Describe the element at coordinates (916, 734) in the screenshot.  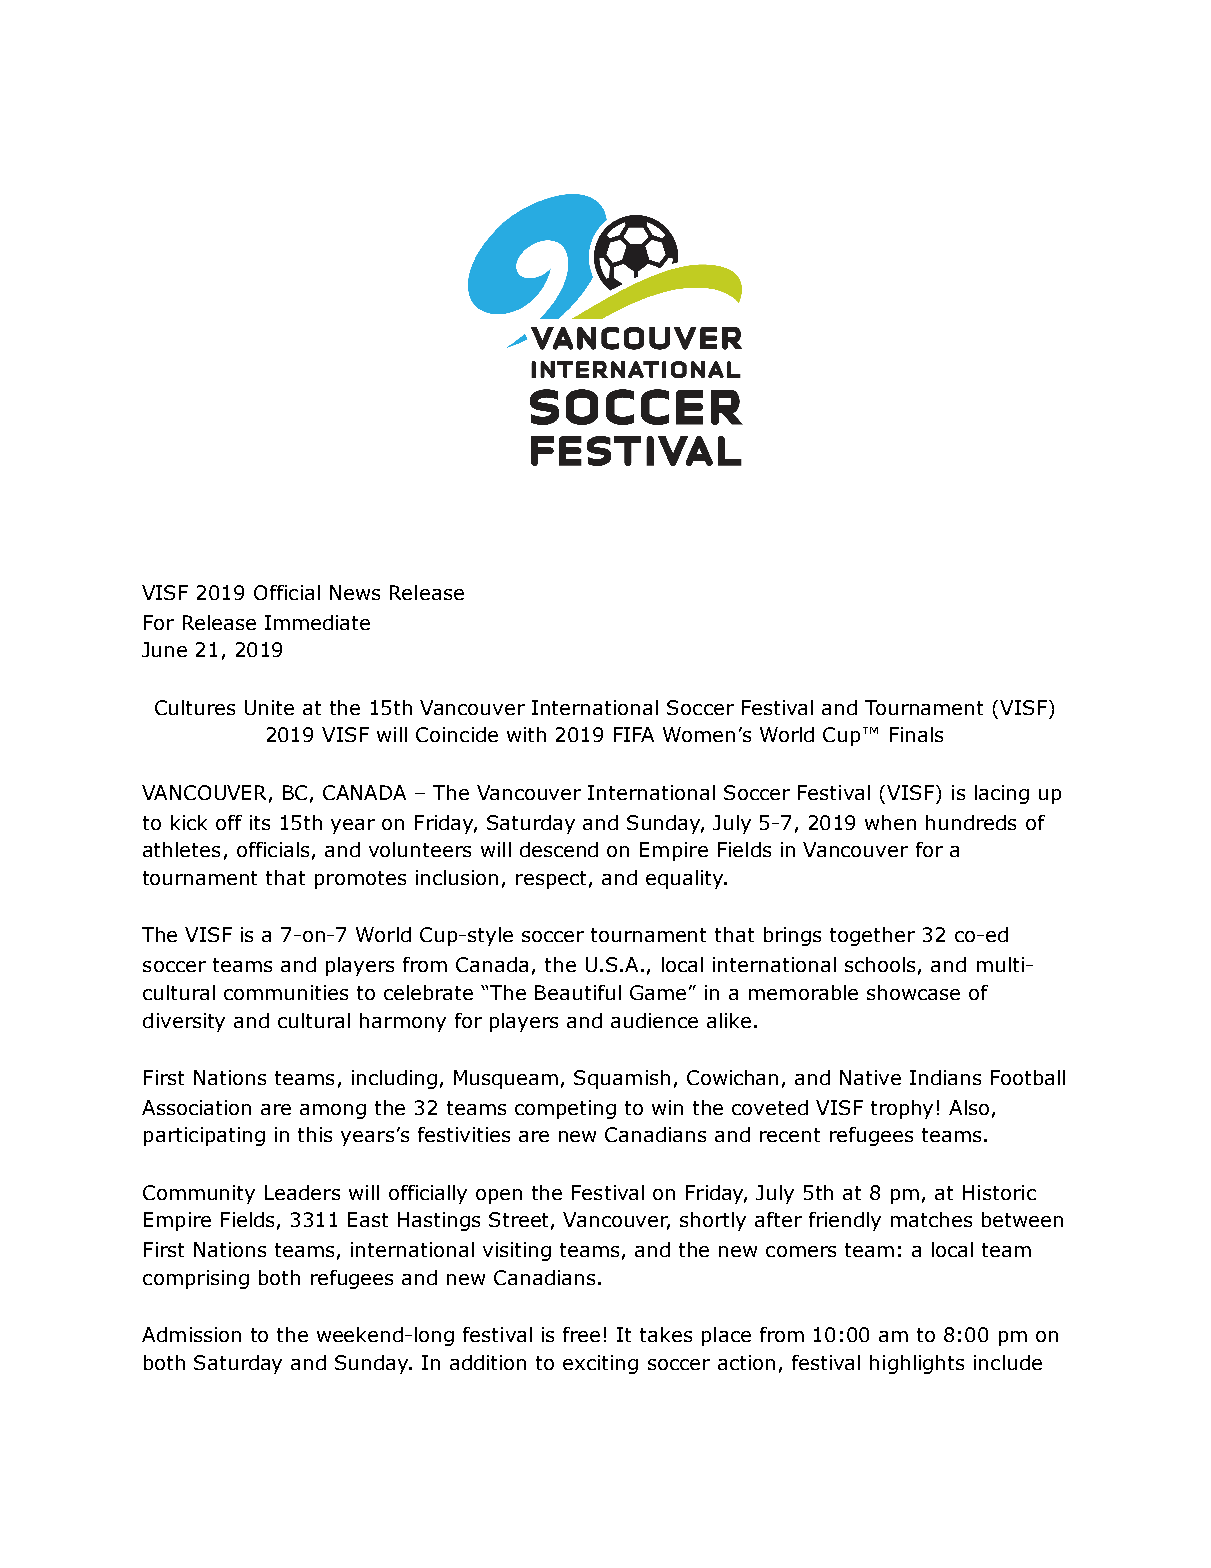
I see `Finals` at that location.
